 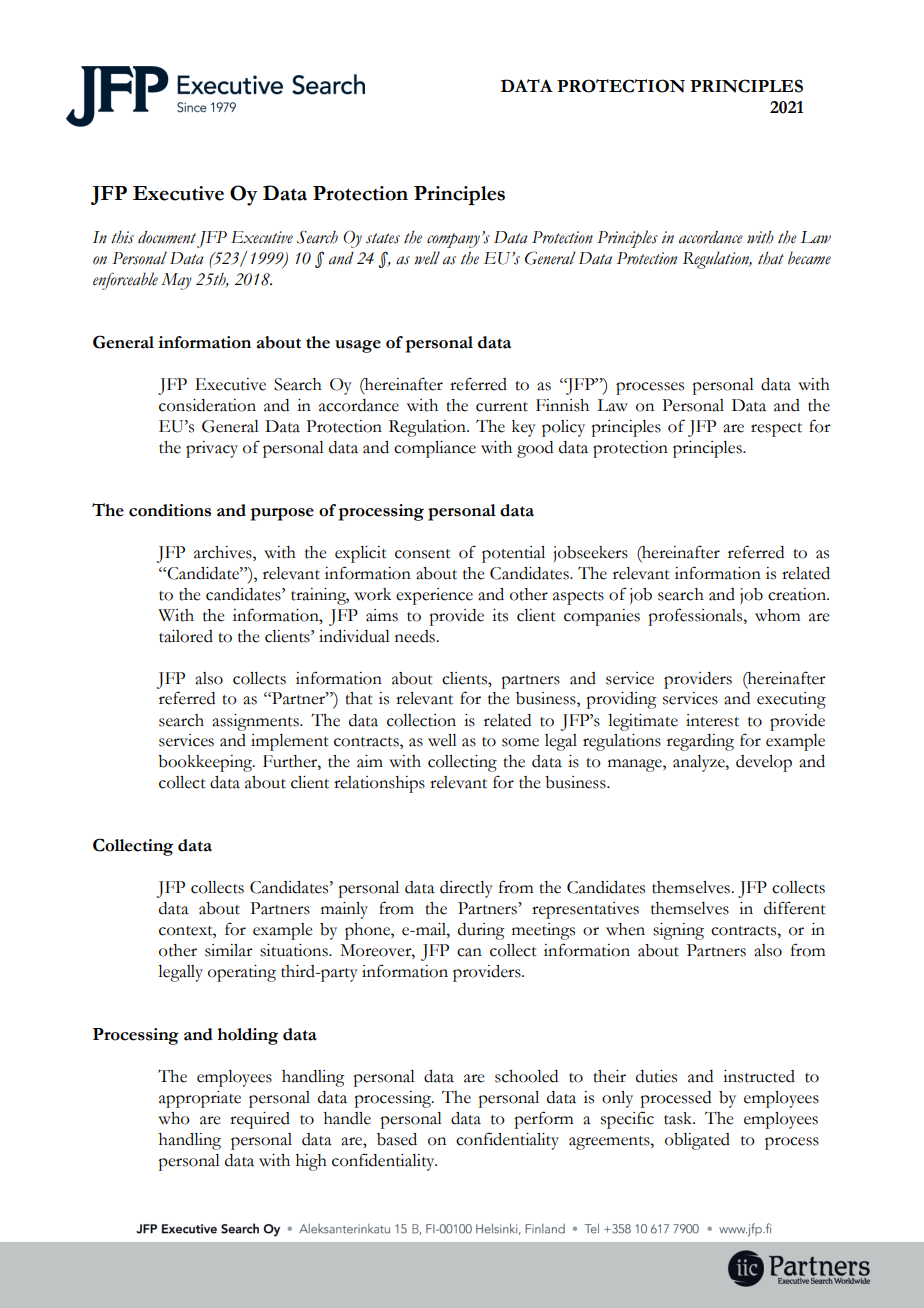 What do you see at coordinates (481, 931) in the page?
I see `during` at bounding box center [481, 931].
